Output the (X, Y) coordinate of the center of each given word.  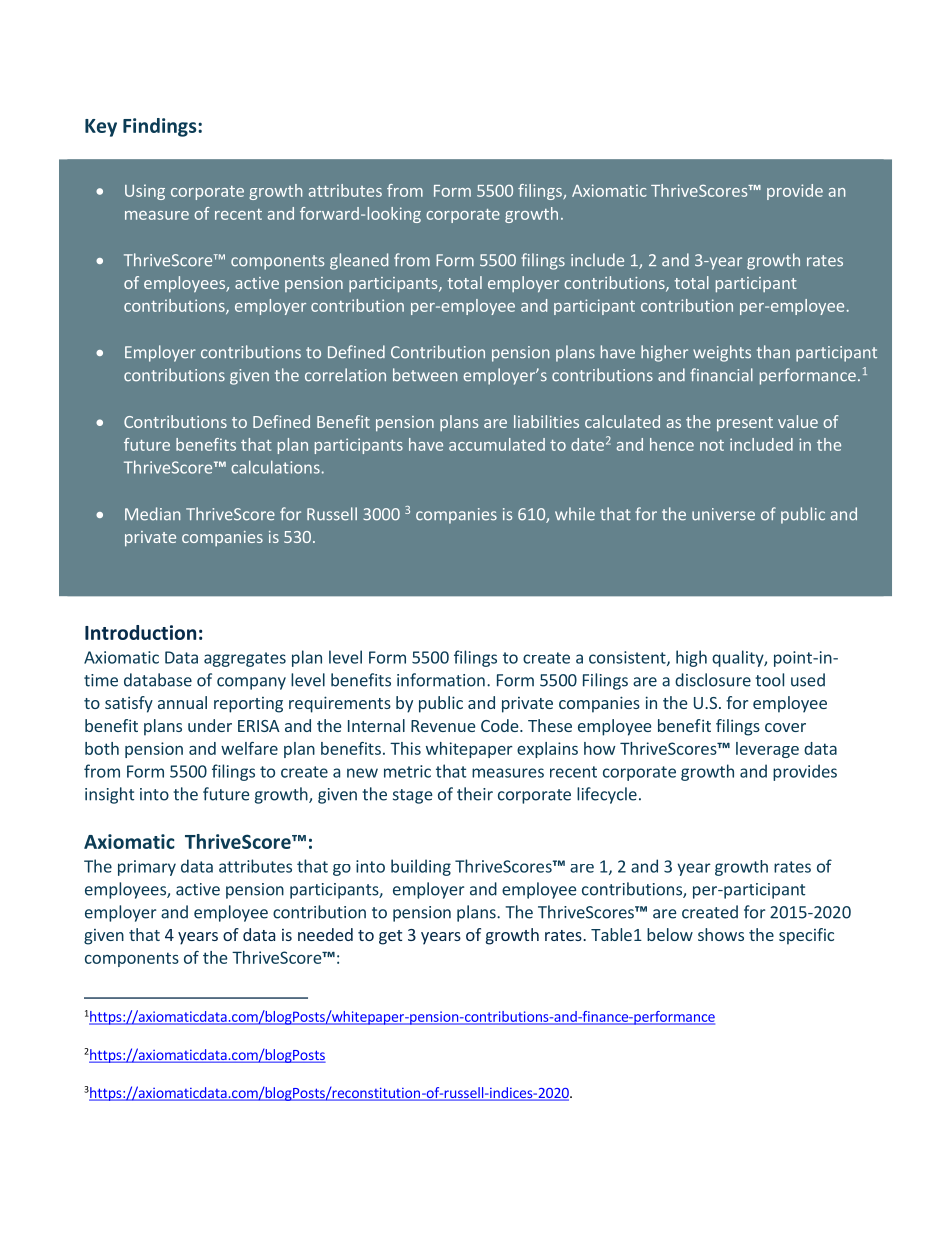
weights (722, 353)
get (390, 937)
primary (147, 868)
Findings (161, 127)
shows (721, 934)
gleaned (359, 261)
